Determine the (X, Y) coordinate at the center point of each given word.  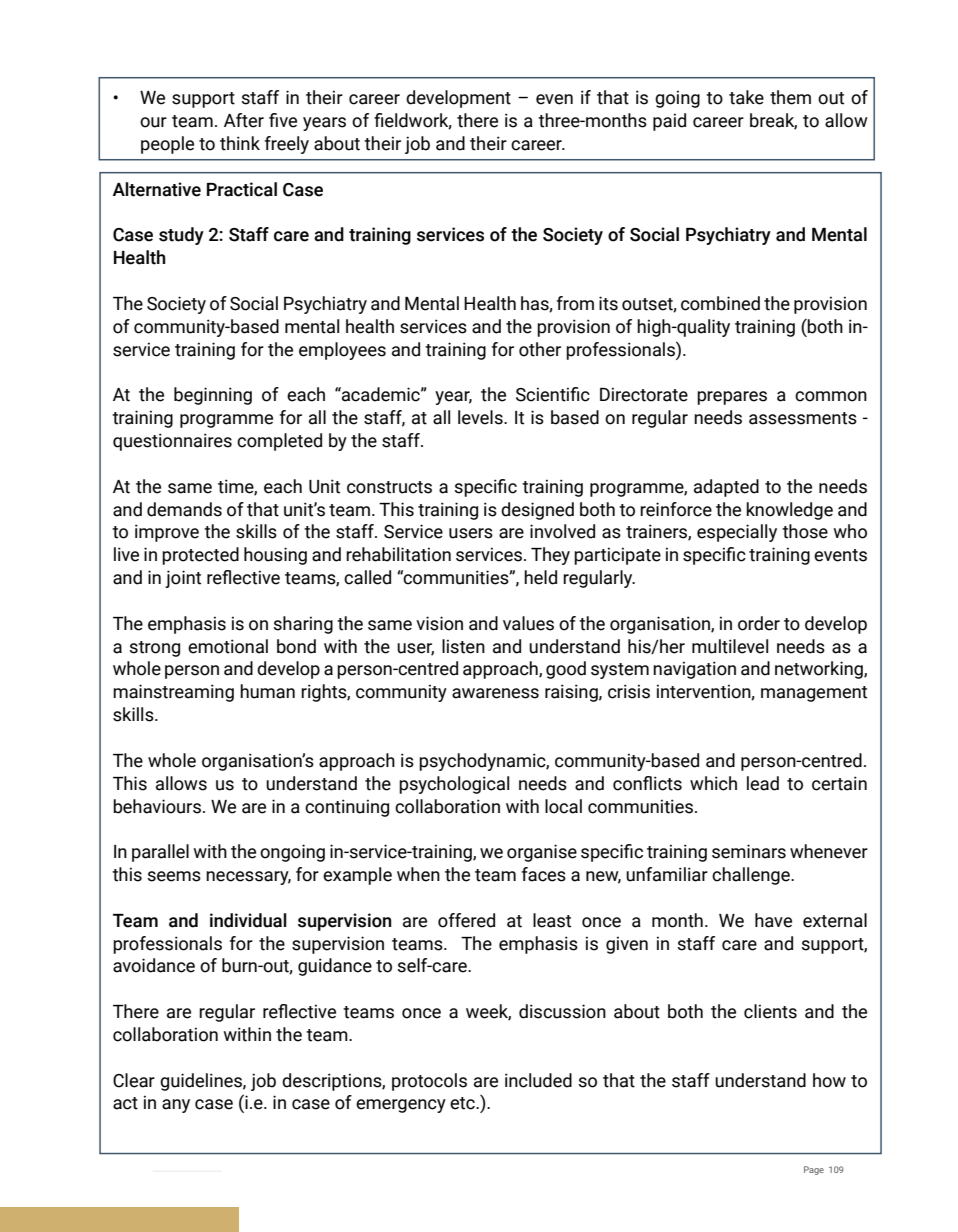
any (176, 1106)
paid (669, 122)
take (746, 97)
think (240, 143)
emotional (228, 646)
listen (463, 646)
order (759, 623)
